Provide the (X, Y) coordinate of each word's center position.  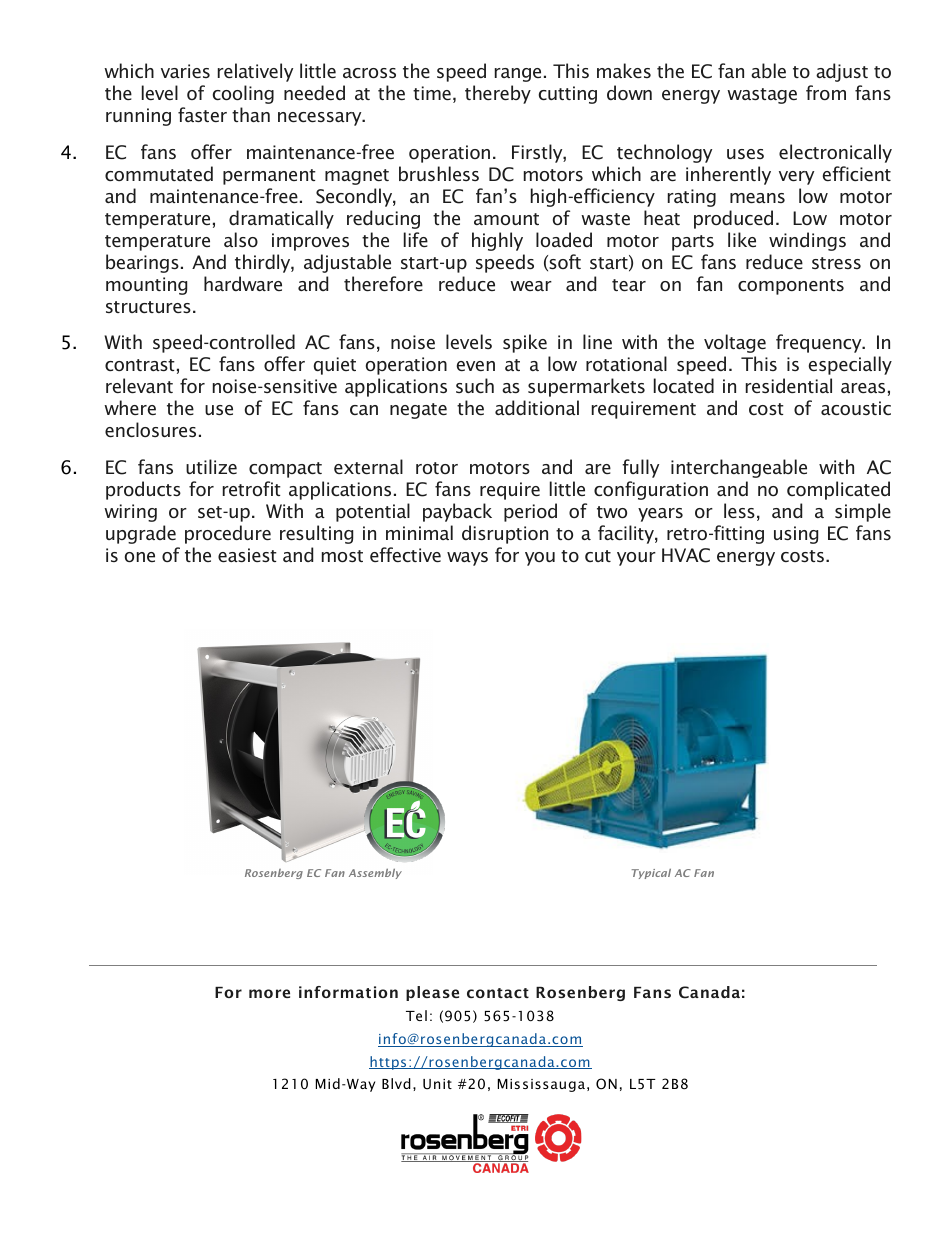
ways (467, 559)
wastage (762, 96)
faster (202, 114)
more (269, 993)
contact (498, 993)
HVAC (686, 555)
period (530, 512)
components (791, 287)
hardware (243, 283)
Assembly (375, 874)
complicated (838, 490)
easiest (247, 555)
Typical (651, 874)
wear (531, 286)
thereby (498, 94)
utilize (211, 466)
